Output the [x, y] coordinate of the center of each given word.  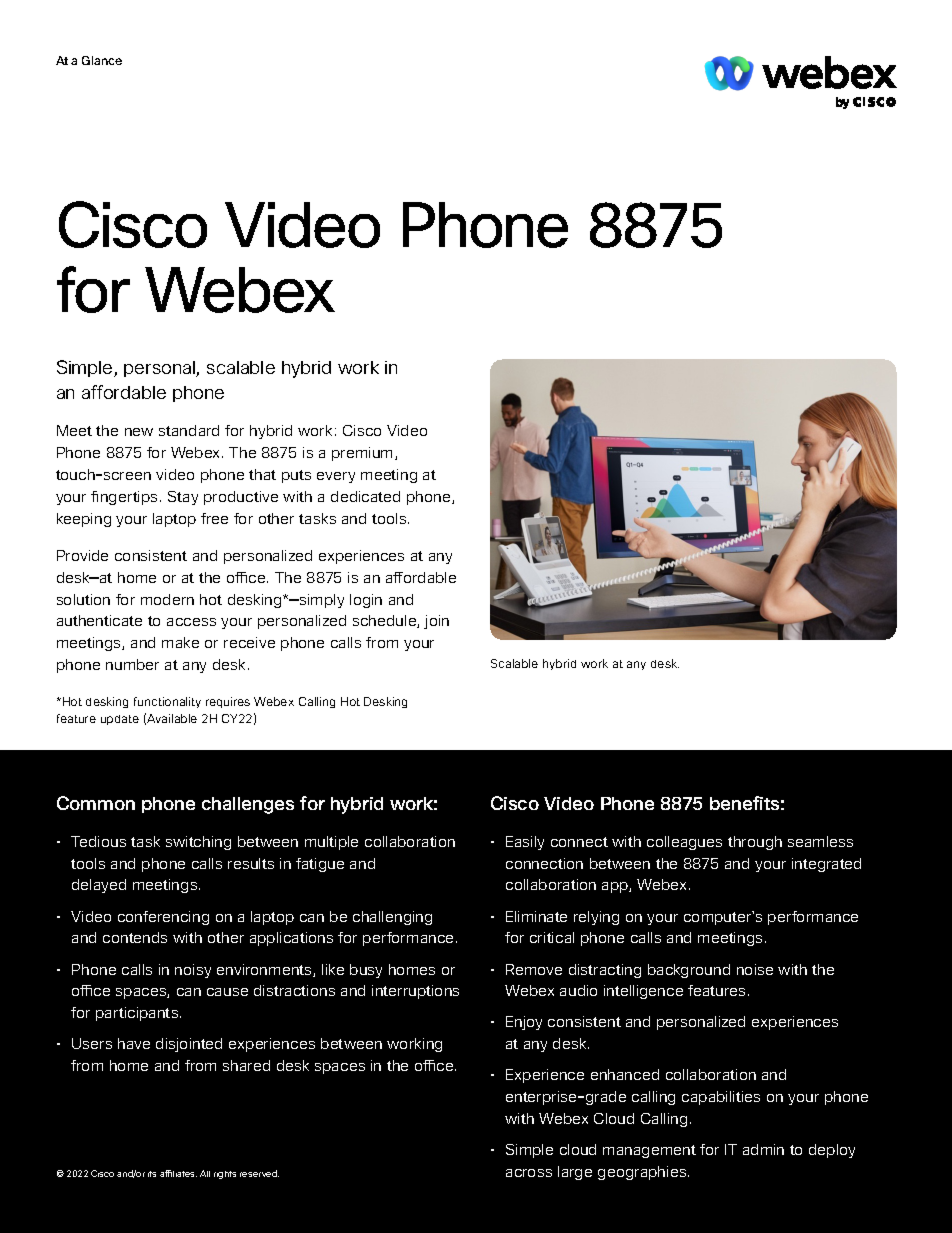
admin [763, 1149]
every [336, 477]
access [191, 622]
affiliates [178, 1173]
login [366, 601]
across [529, 1173]
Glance [102, 60]
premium [364, 454]
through [755, 843]
